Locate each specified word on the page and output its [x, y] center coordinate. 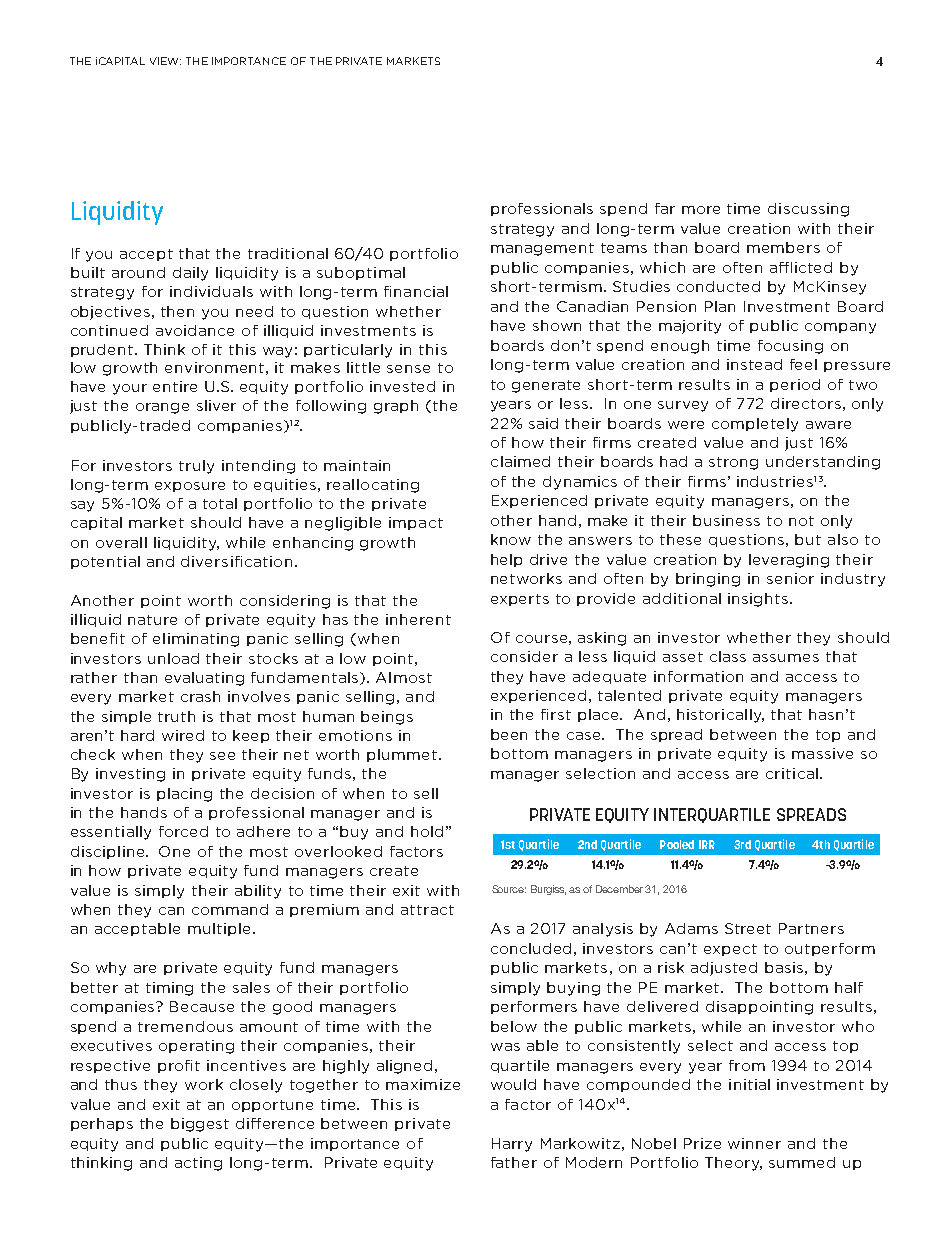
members [783, 247]
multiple [219, 929]
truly [196, 467]
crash [200, 696]
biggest [200, 1125]
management [542, 249]
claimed [520, 461]
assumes [786, 658]
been [509, 734]
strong [733, 463]
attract [427, 910]
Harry [512, 1145]
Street [748, 928]
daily [190, 274]
